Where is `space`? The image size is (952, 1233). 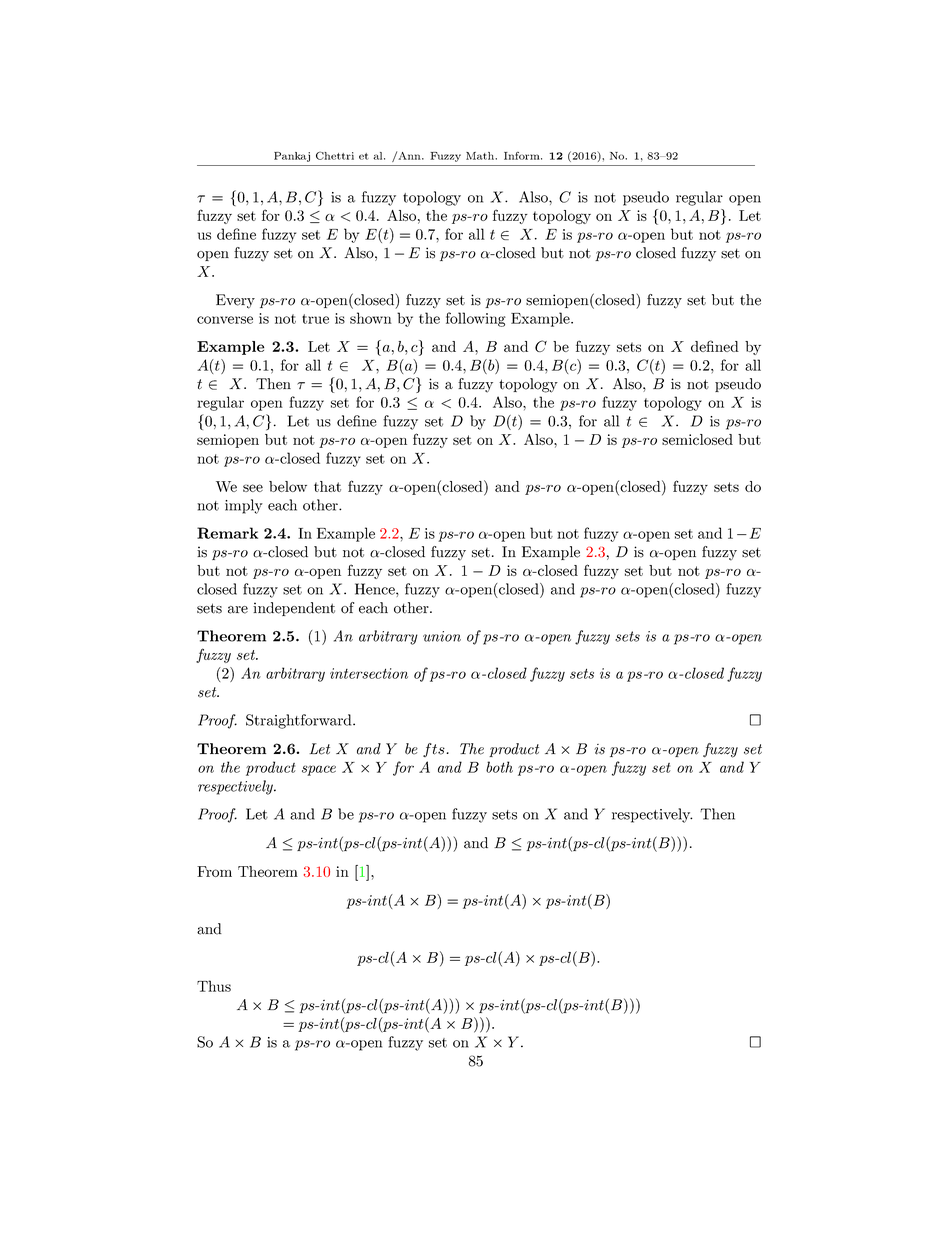 space is located at coordinates (319, 770).
